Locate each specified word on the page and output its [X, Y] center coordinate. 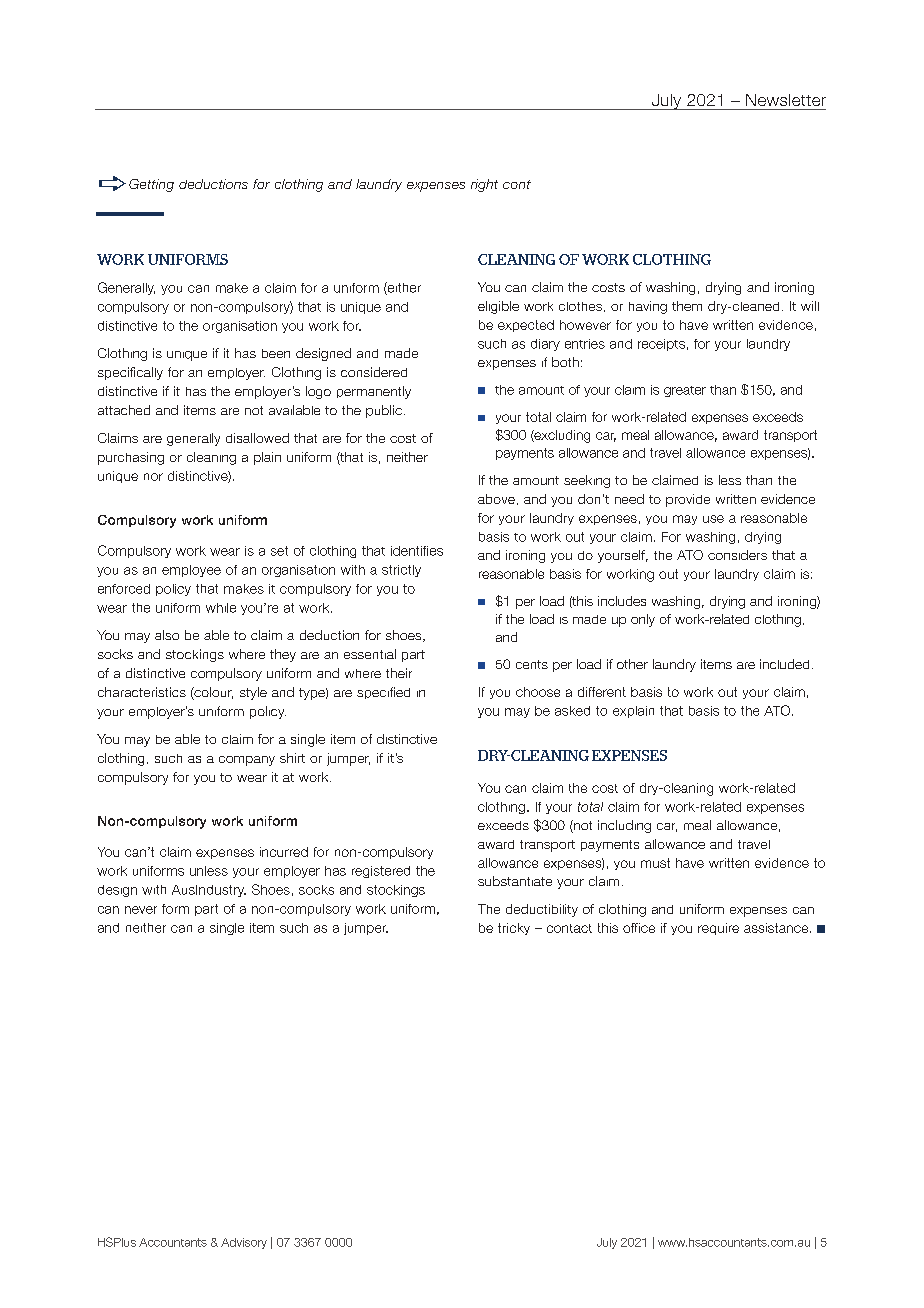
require [718, 929]
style [253, 693]
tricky [514, 929]
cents [532, 664]
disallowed [257, 438]
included [784, 664]
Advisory [244, 1243]
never [141, 910]
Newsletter [786, 100]
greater [685, 391]
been [276, 353]
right [484, 185]
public [384, 411]
